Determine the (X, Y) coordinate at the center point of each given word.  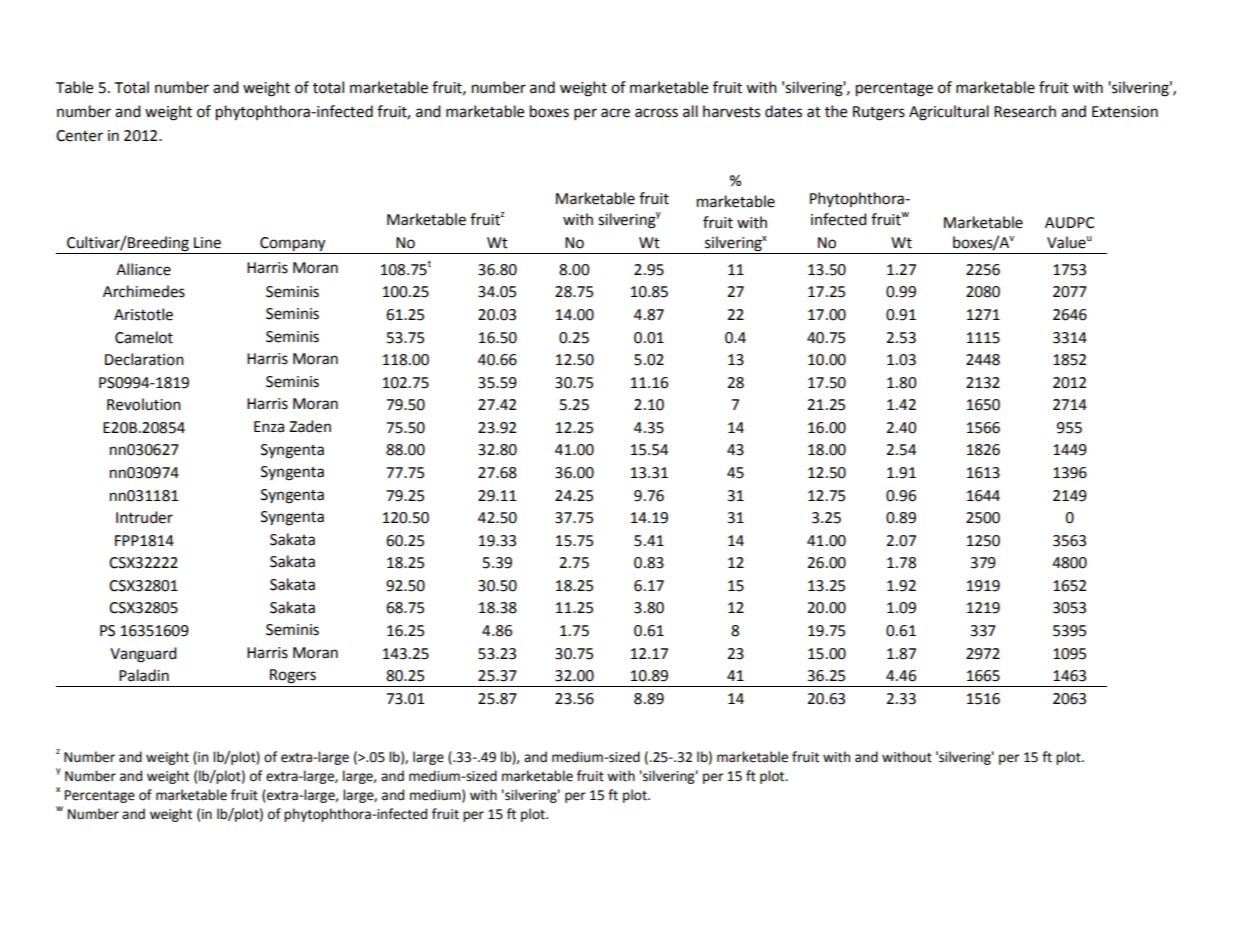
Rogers (293, 676)
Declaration (144, 359)
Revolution (144, 404)
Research (1025, 111)
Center (79, 136)
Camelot (144, 337)
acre (615, 113)
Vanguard (143, 655)
